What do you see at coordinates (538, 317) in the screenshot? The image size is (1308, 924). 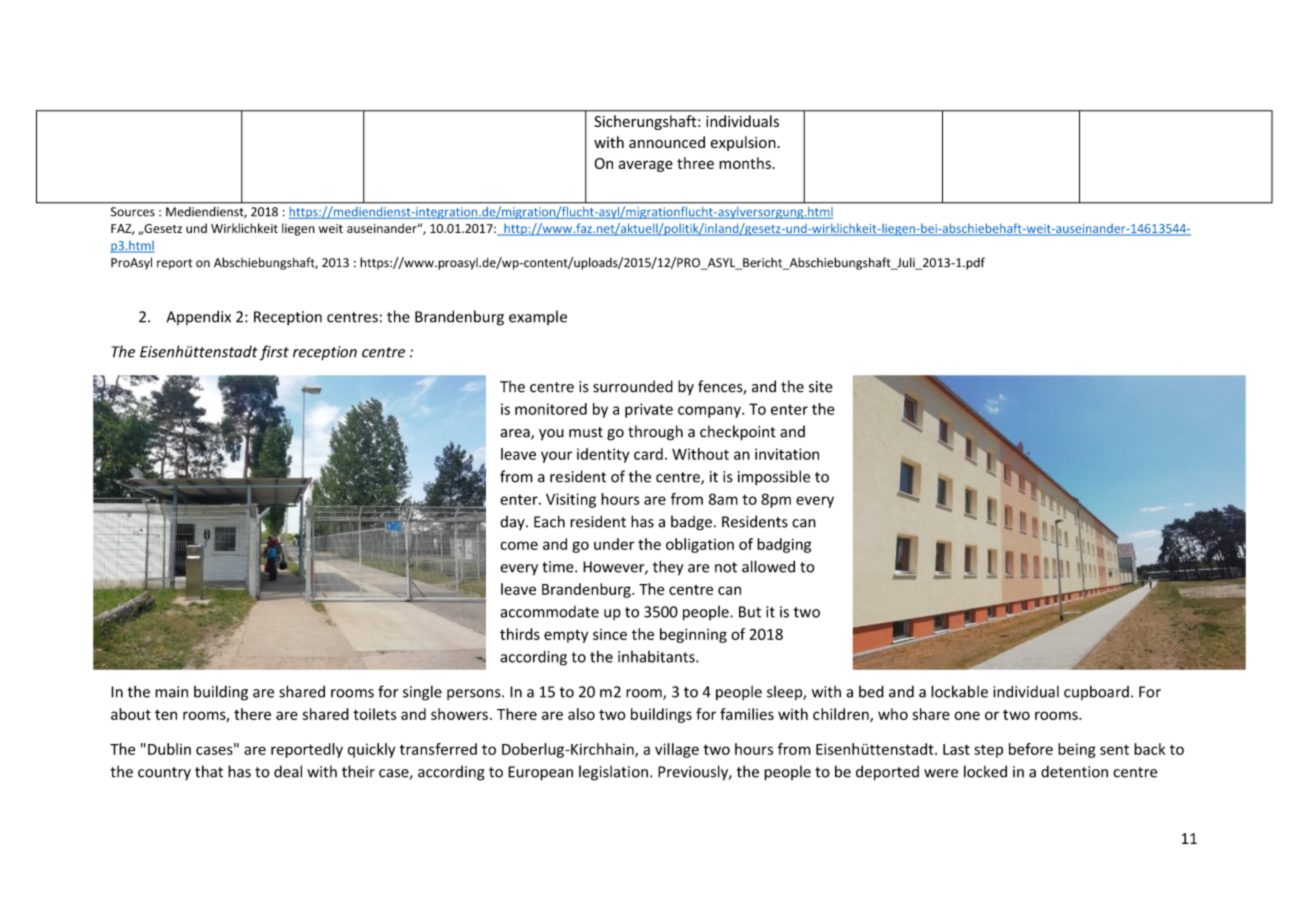 I see `example` at bounding box center [538, 317].
